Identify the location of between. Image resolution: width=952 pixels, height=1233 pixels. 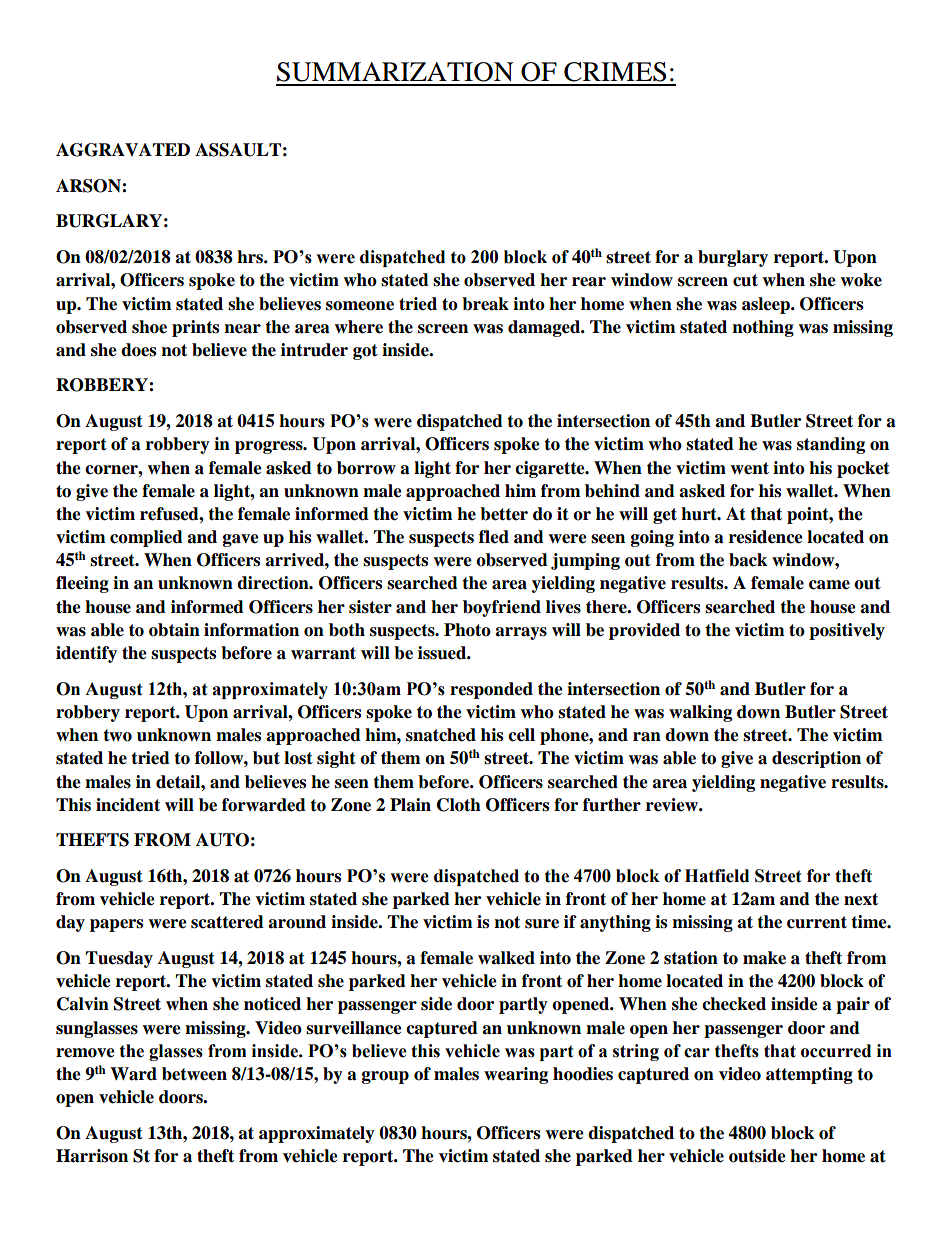
(194, 1074).
